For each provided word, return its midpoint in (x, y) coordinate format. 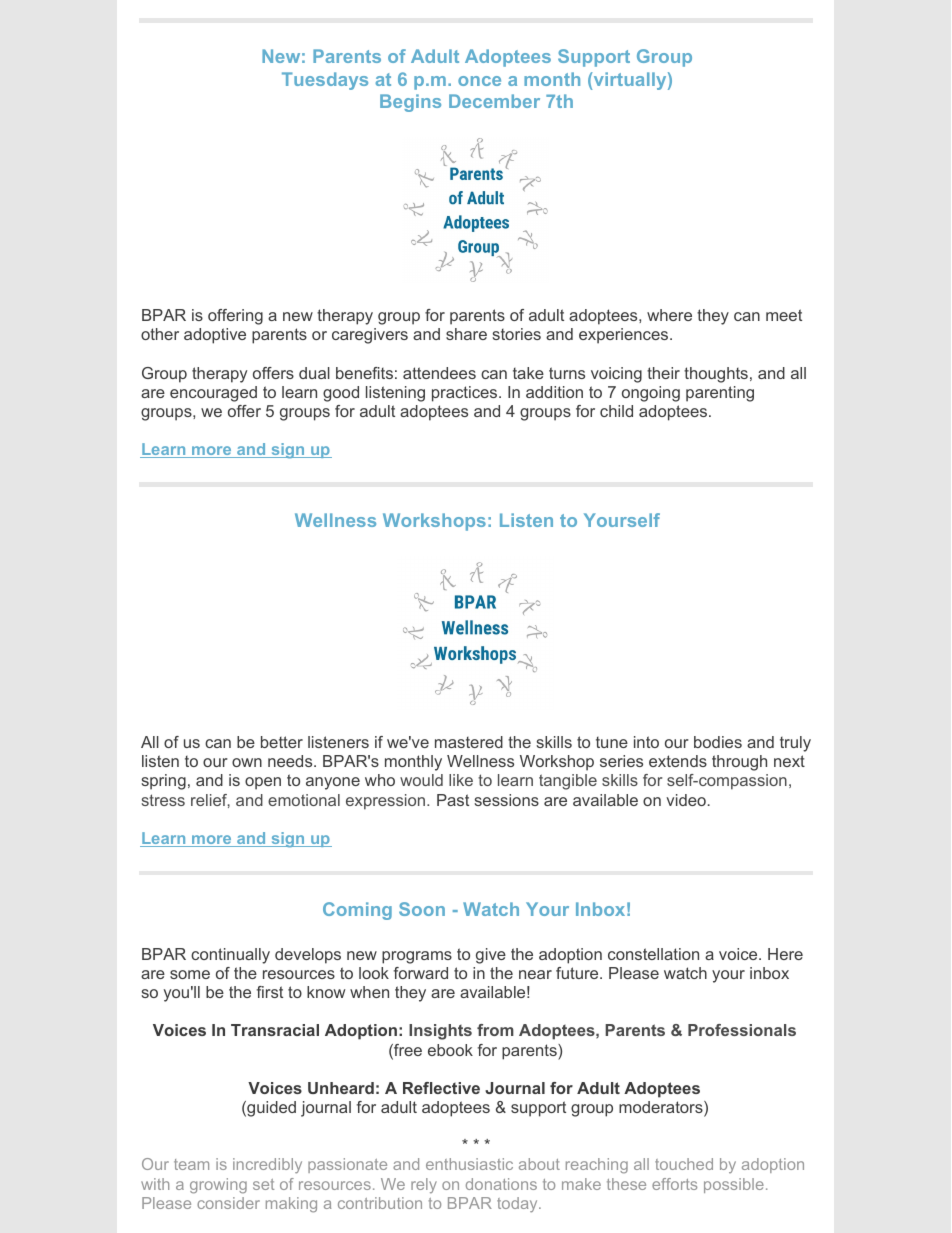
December (494, 101)
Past (453, 800)
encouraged (213, 394)
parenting (720, 394)
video (686, 800)
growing (218, 1186)
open (263, 783)
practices (466, 394)
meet (784, 315)
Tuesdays (325, 81)
